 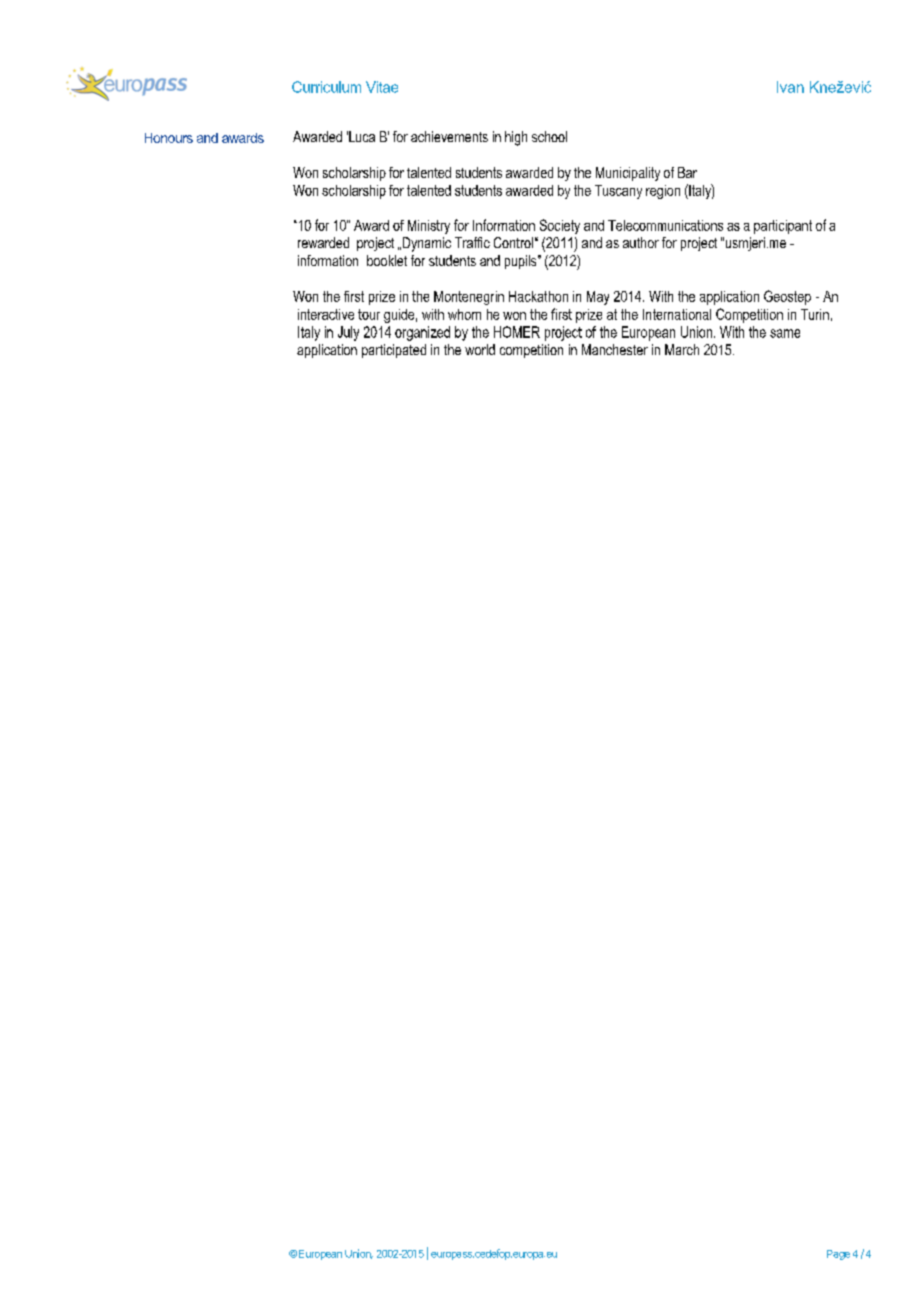 What do you see at coordinates (682, 349) in the document?
I see `March` at bounding box center [682, 349].
